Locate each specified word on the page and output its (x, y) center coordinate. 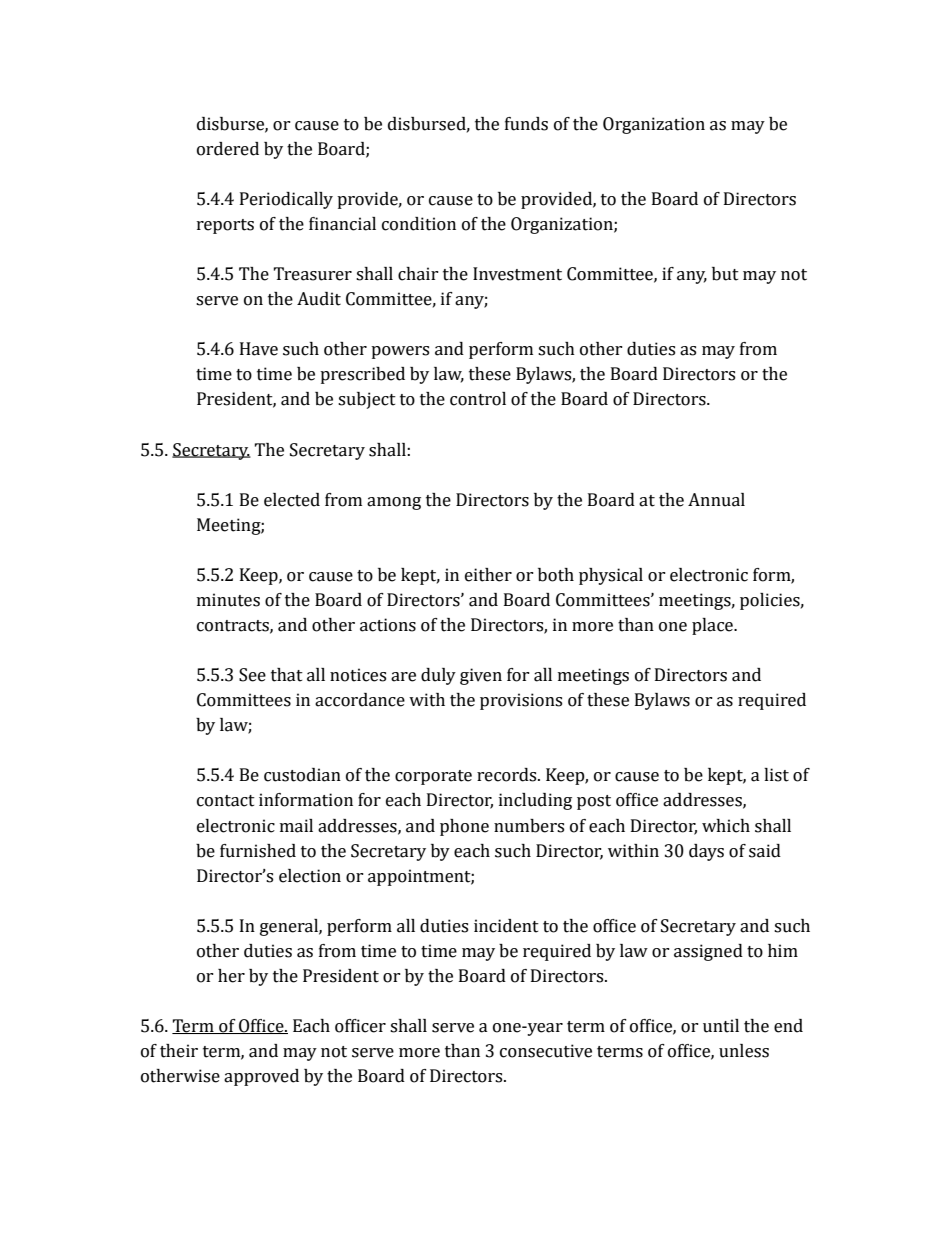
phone (464, 827)
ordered (228, 149)
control (478, 399)
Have (259, 349)
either (488, 575)
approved (261, 1077)
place (713, 626)
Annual (716, 500)
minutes (228, 600)
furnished (258, 851)
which (726, 826)
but (725, 274)
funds (526, 124)
